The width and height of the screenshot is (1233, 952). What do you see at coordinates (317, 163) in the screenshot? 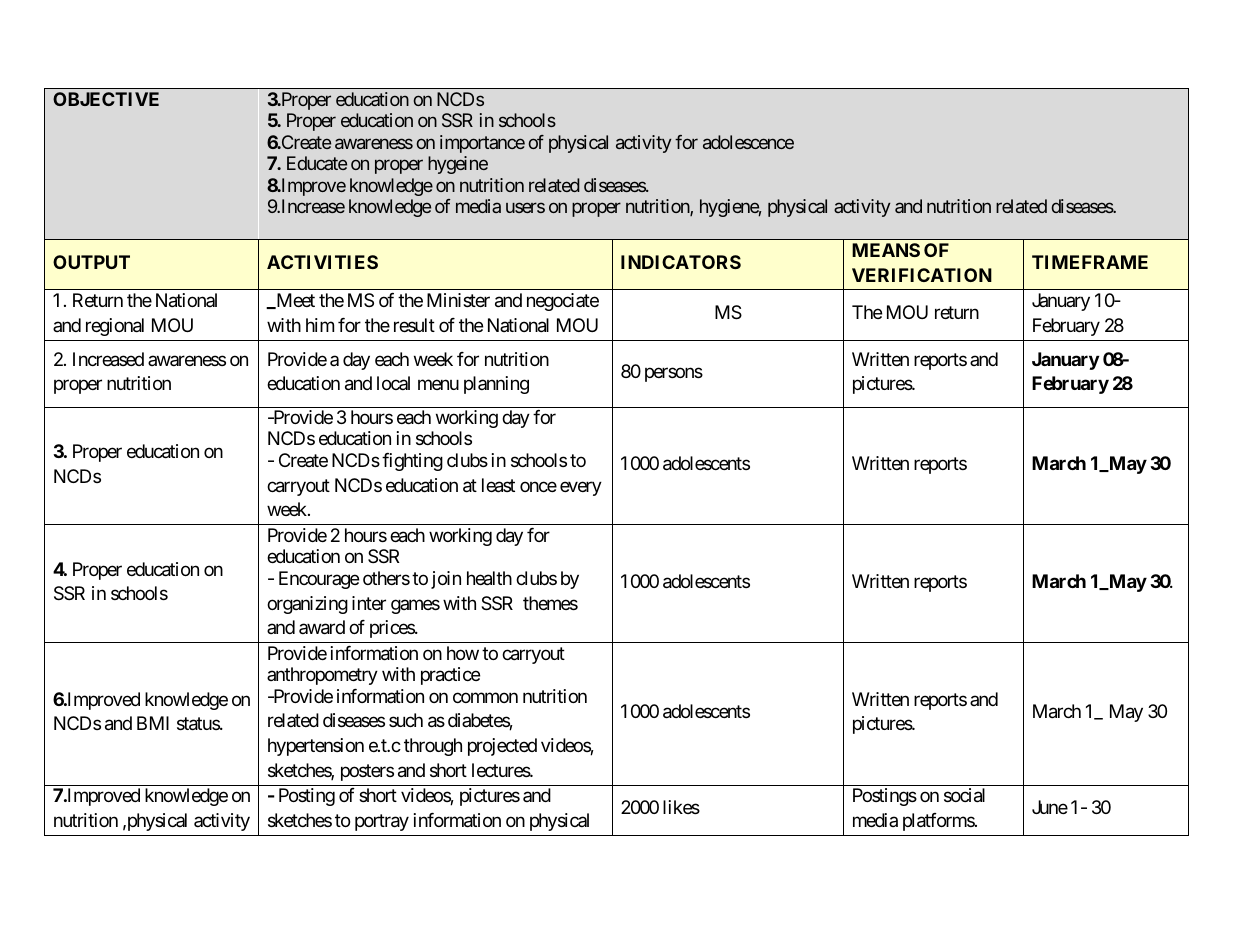
I see `Educate` at bounding box center [317, 163].
